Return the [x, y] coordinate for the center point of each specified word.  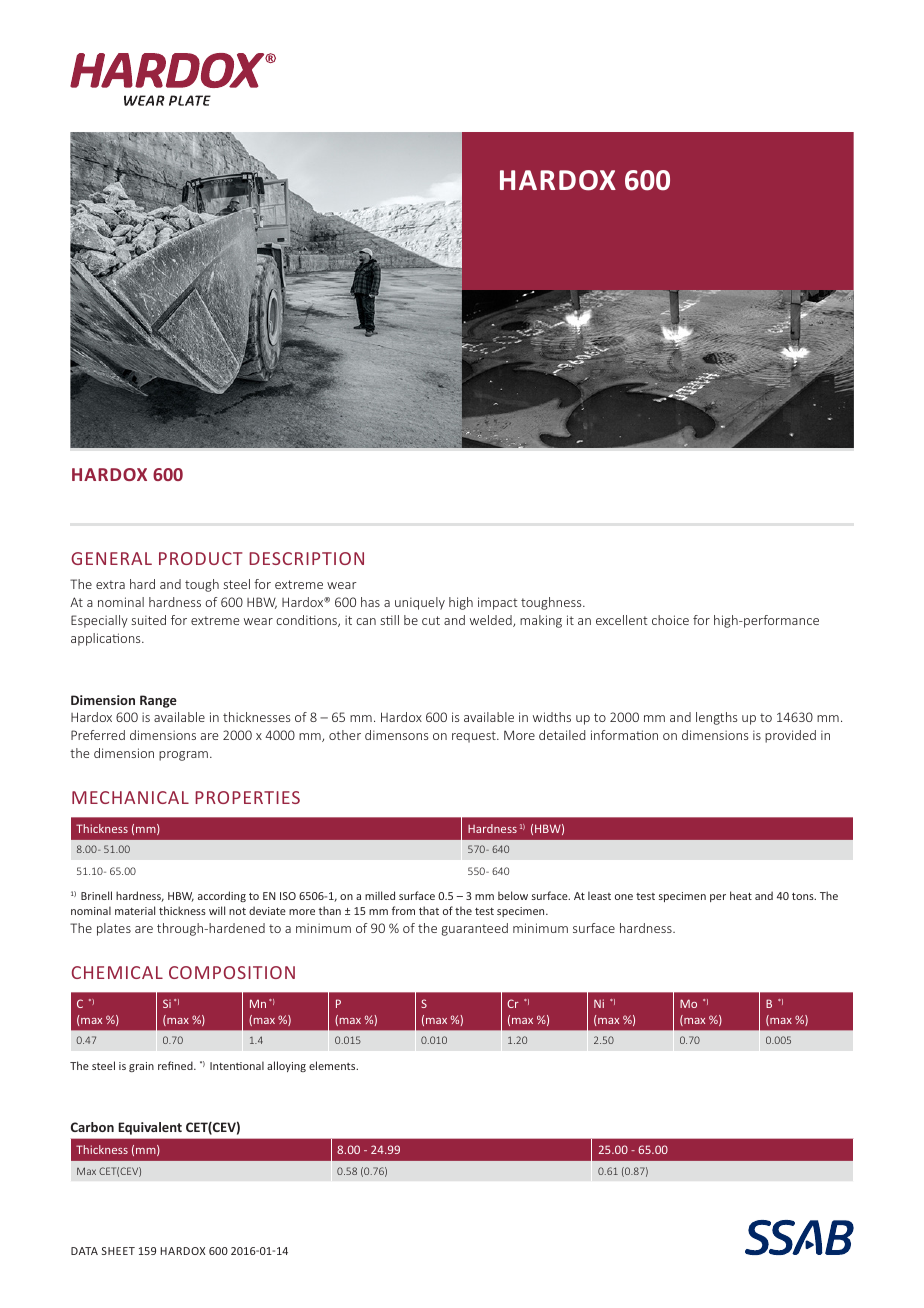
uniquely [420, 603]
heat [741, 895]
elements [333, 1065]
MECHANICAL [130, 797]
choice [670, 620]
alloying [286, 1066]
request [475, 737]
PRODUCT [200, 558]
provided [790, 736]
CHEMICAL [117, 972]
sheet [118, 1251]
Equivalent [150, 1128]
